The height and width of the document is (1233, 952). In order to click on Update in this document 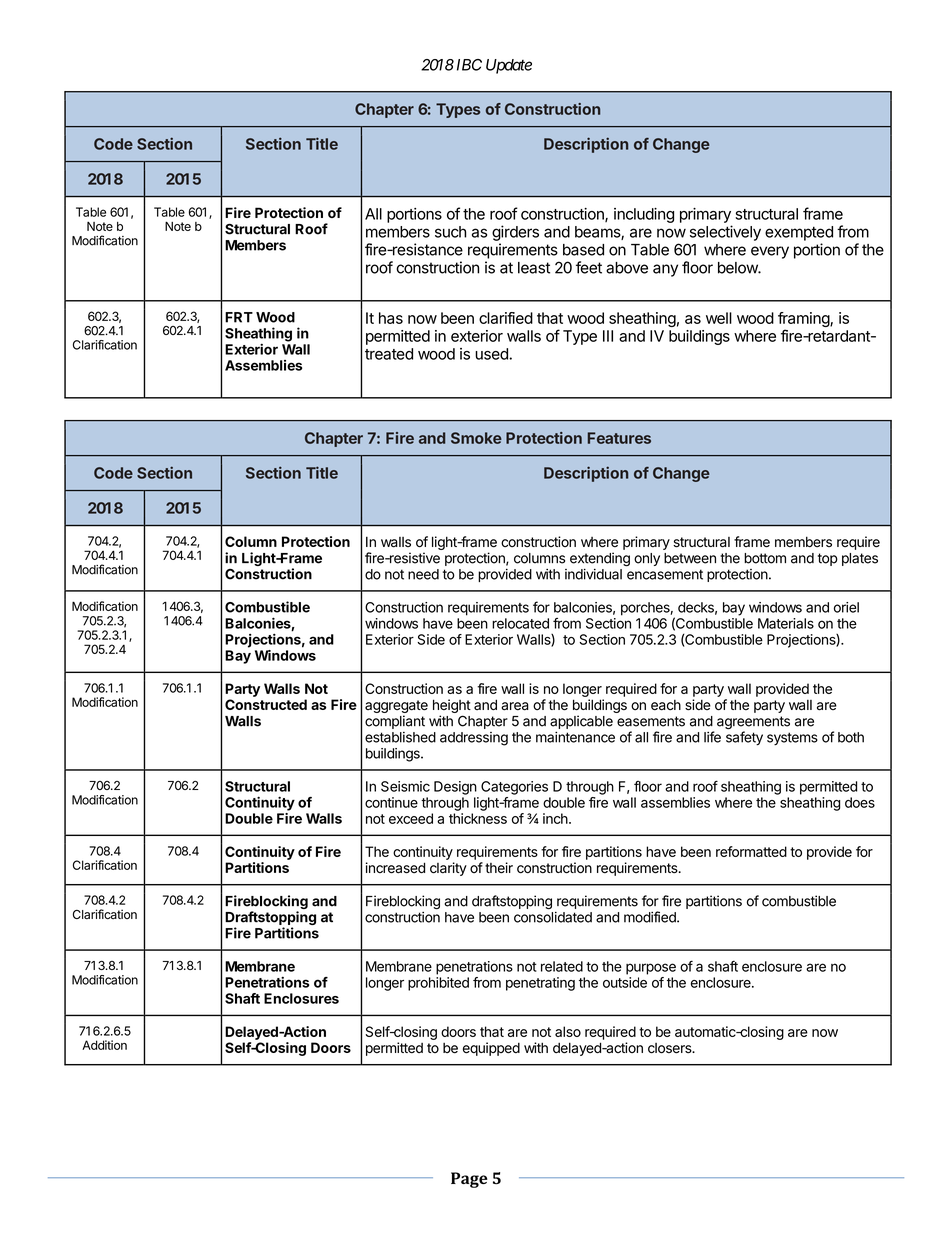, I will do `click(509, 66)`.
